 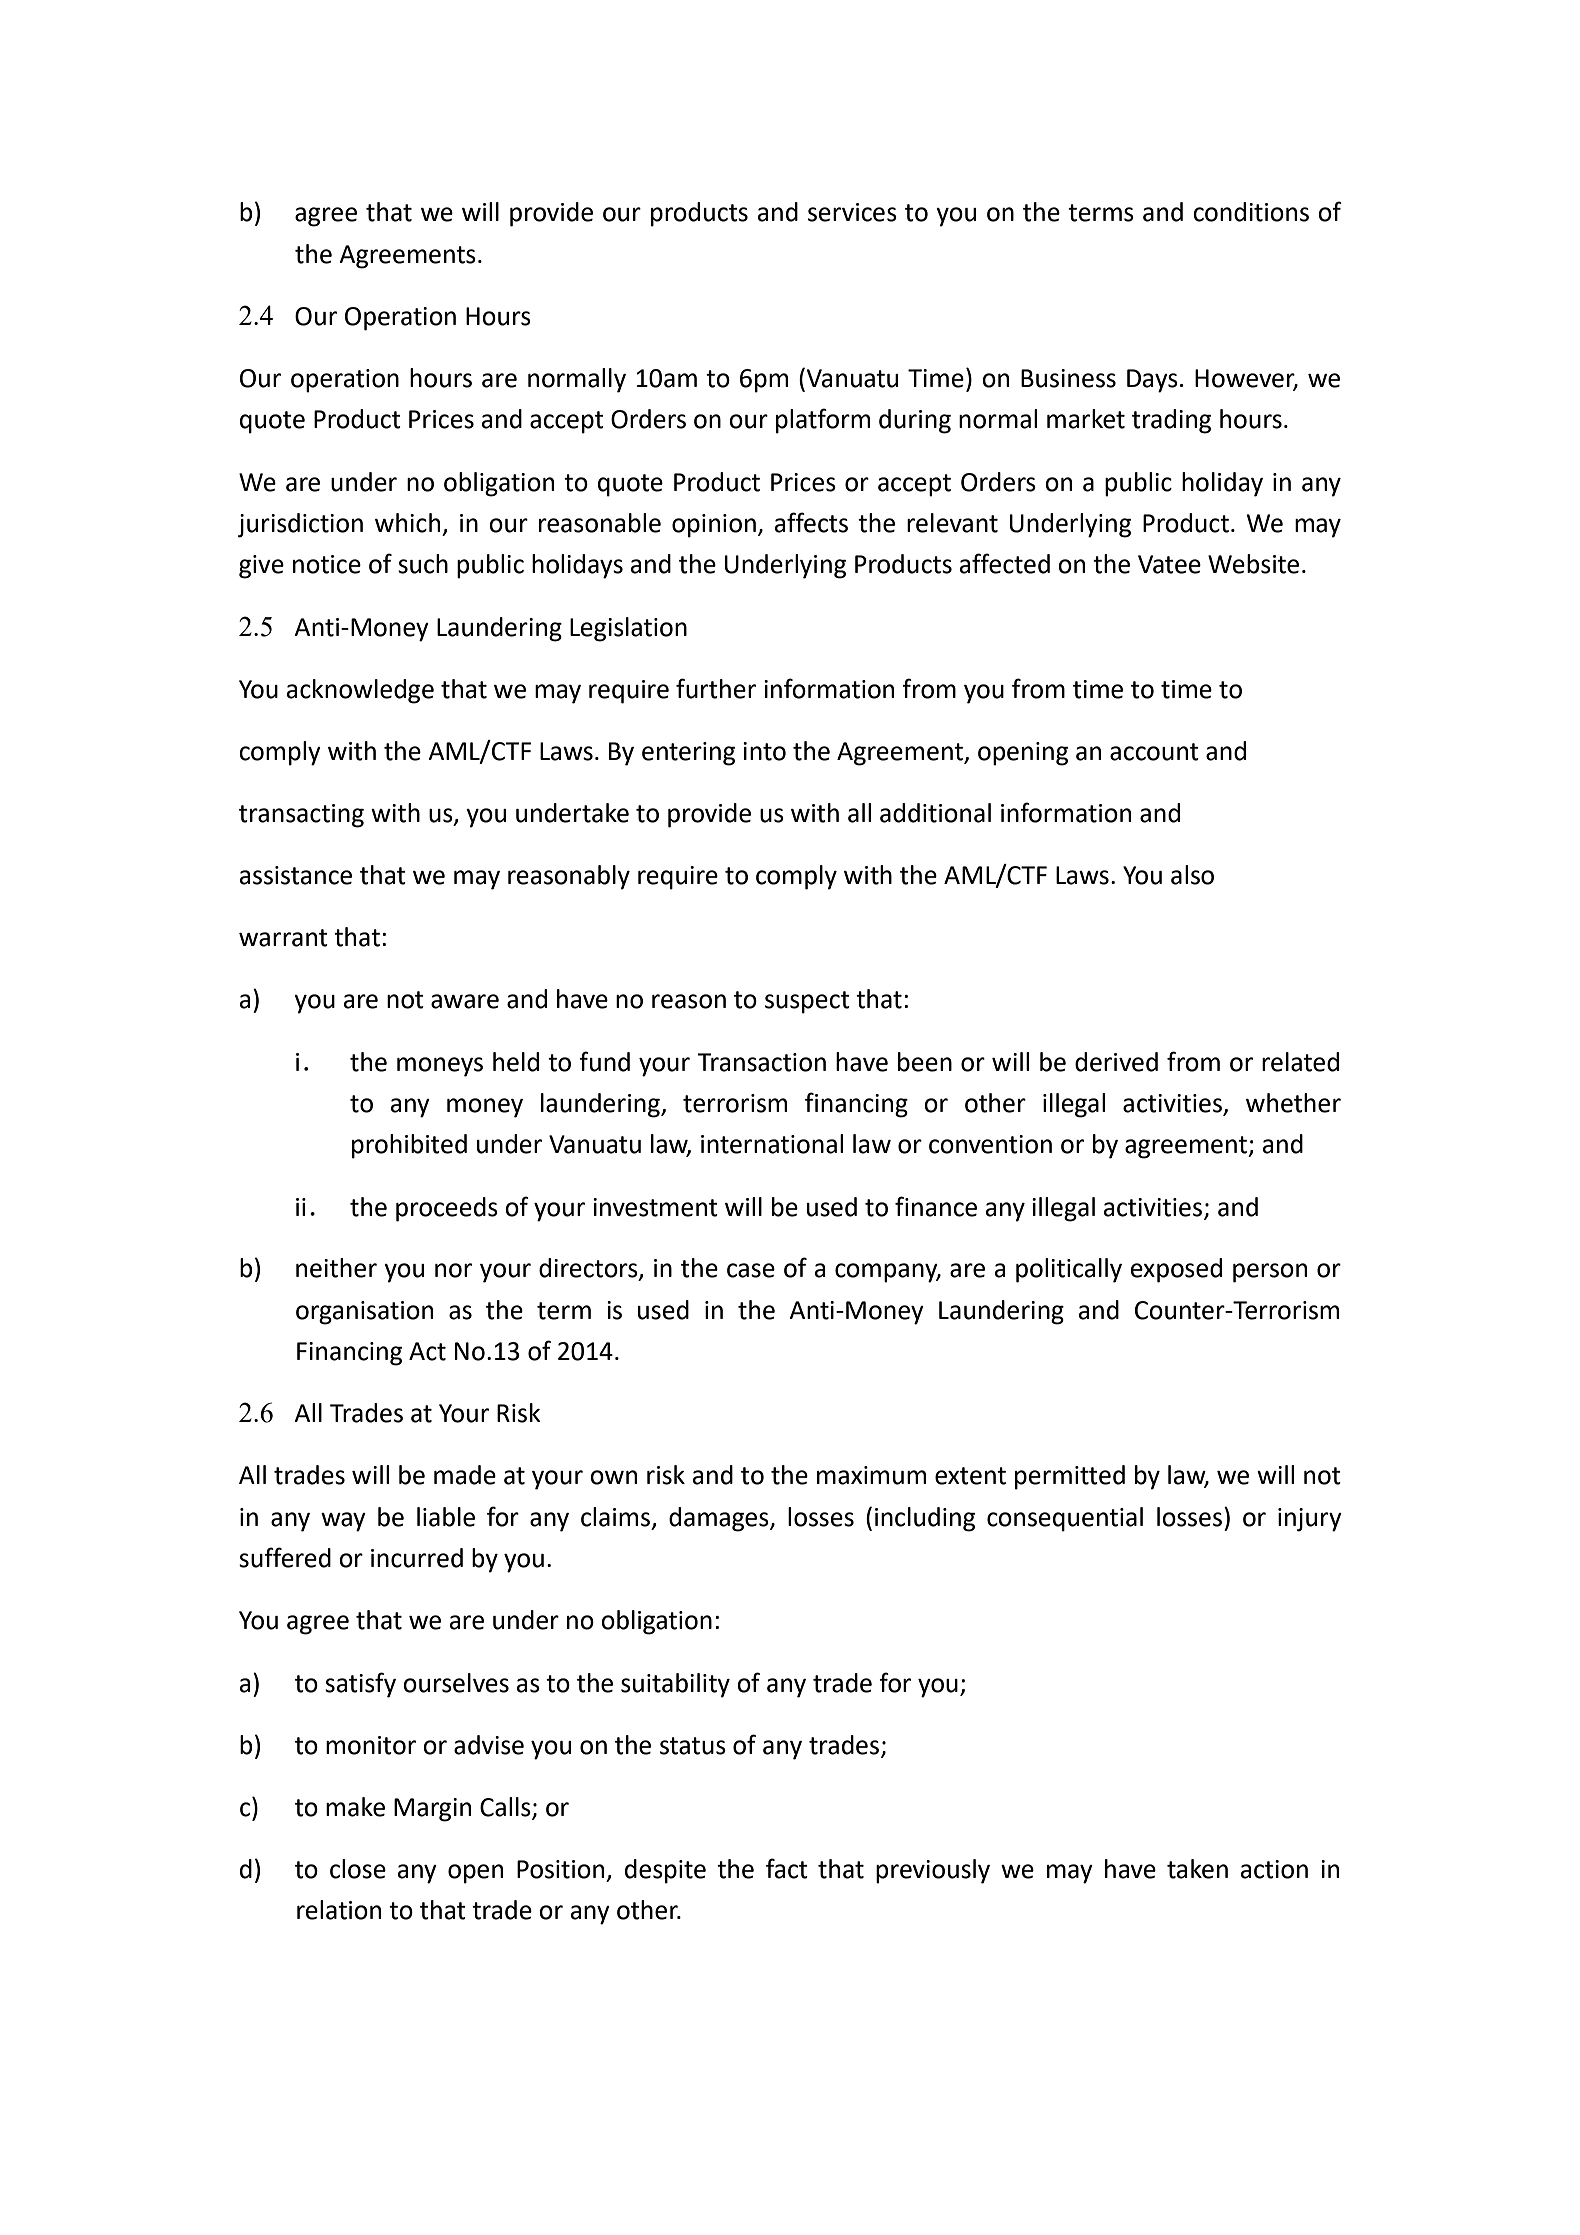 I want to click on also, so click(x=1192, y=875).
